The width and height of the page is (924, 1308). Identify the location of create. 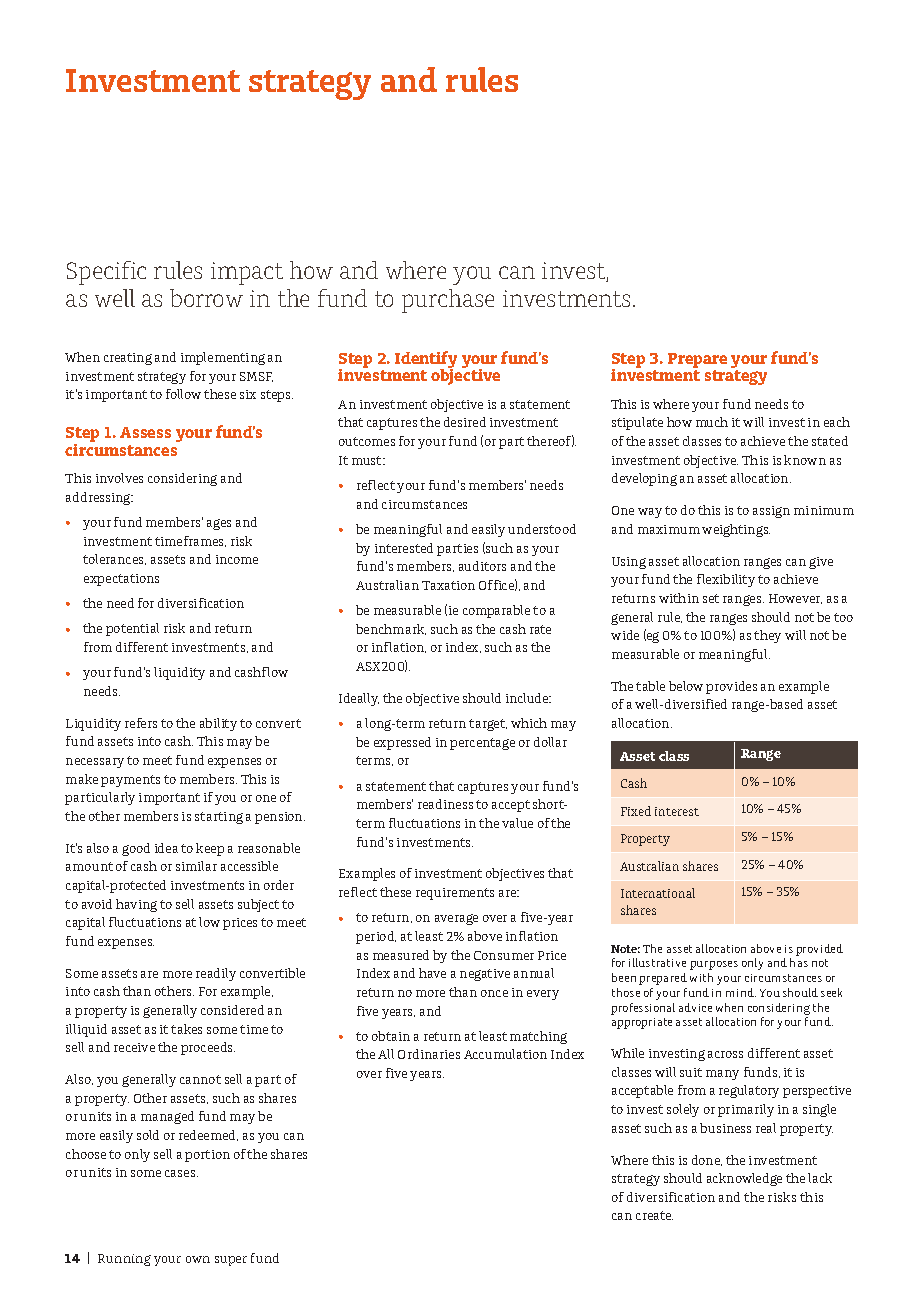
(654, 1215).
